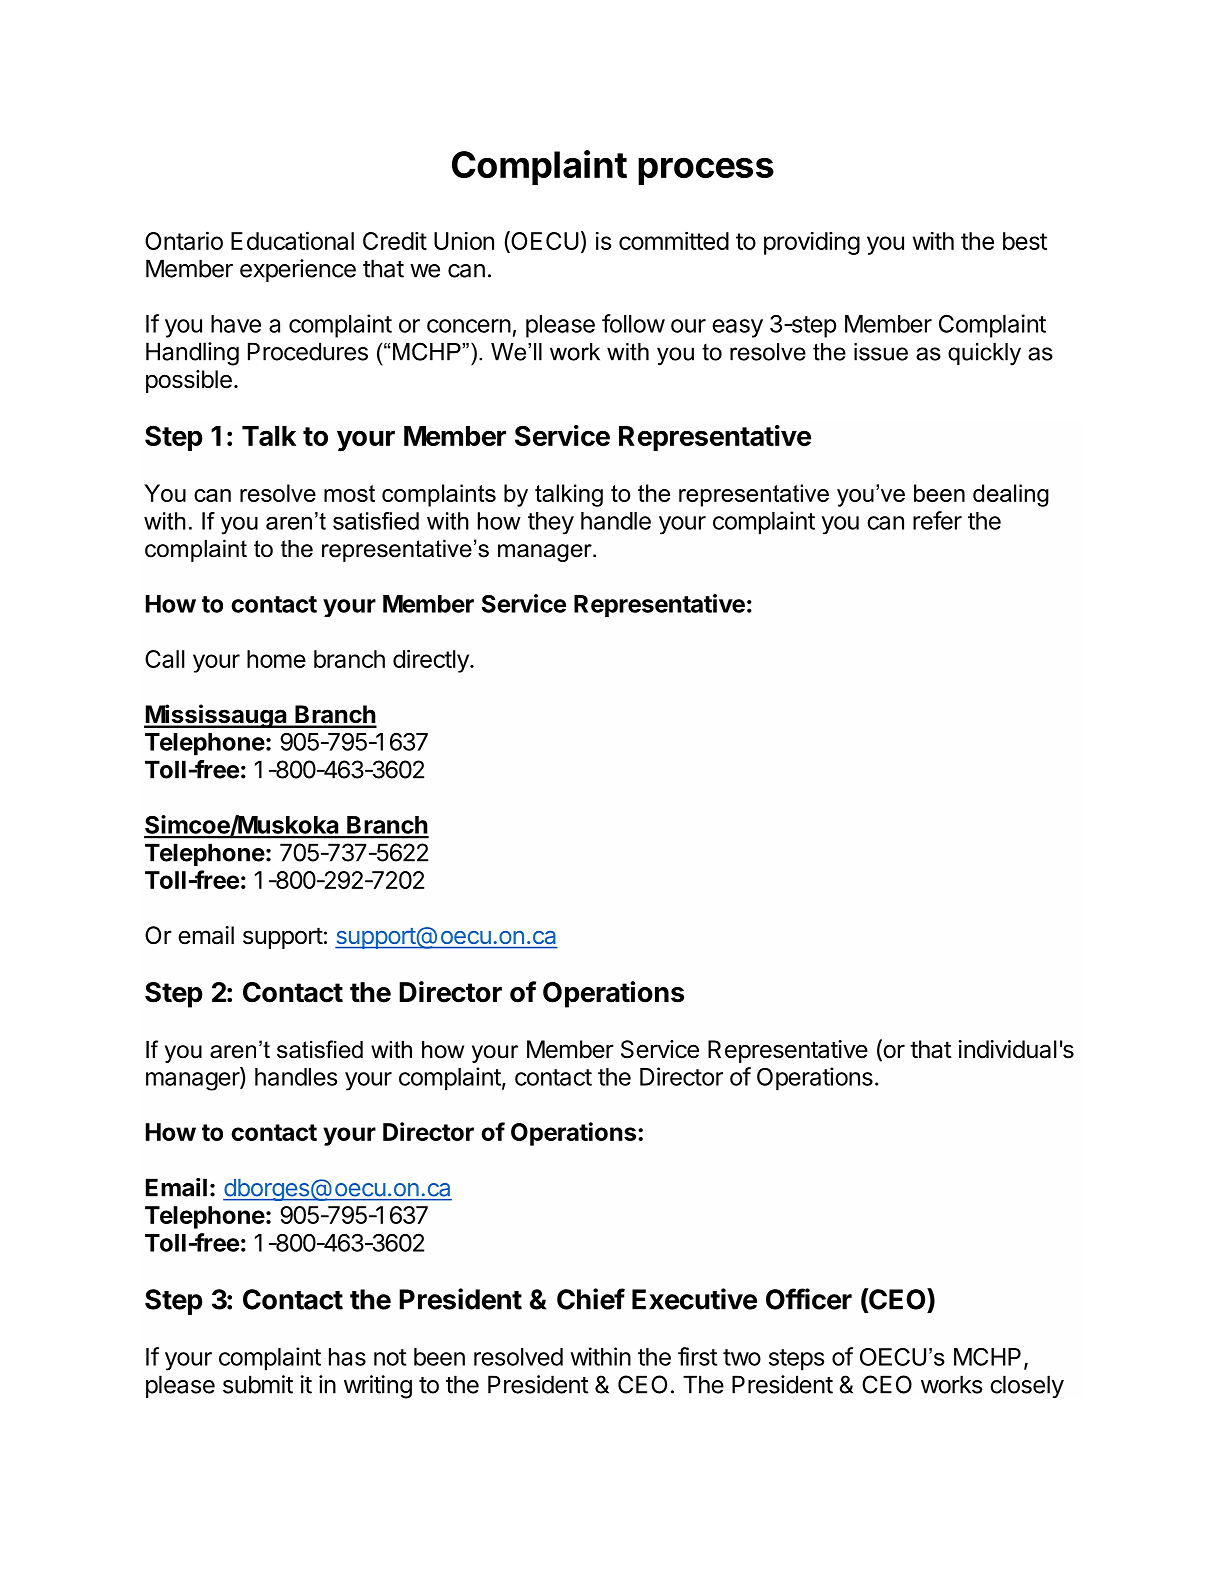 This page has height=1586, width=1225. What do you see at coordinates (937, 520) in the page?
I see `refer` at bounding box center [937, 520].
